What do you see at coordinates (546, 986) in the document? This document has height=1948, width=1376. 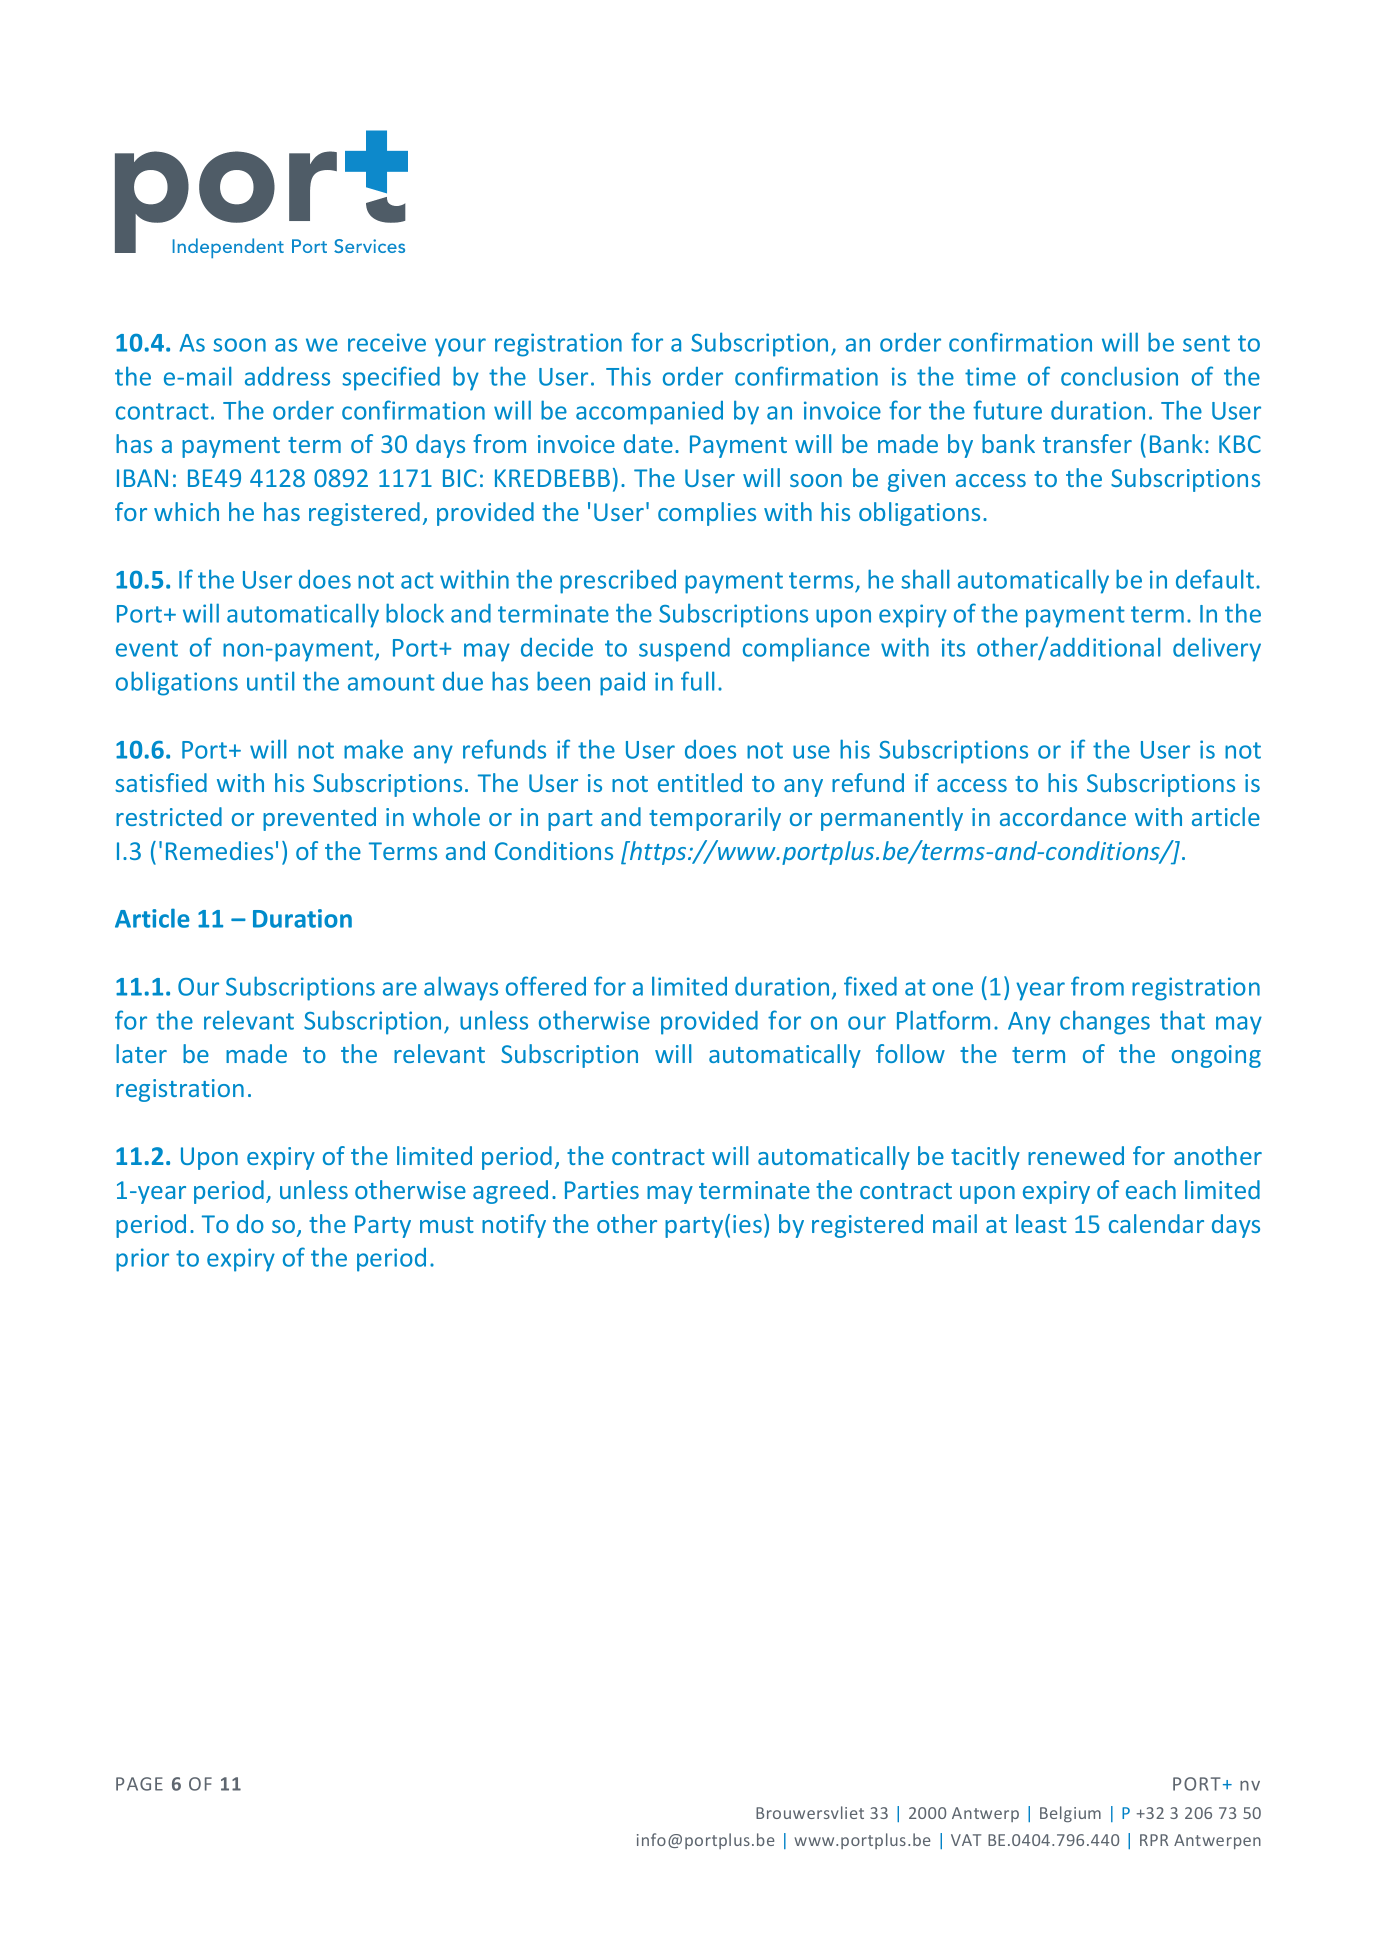 I see `offered` at bounding box center [546, 986].
